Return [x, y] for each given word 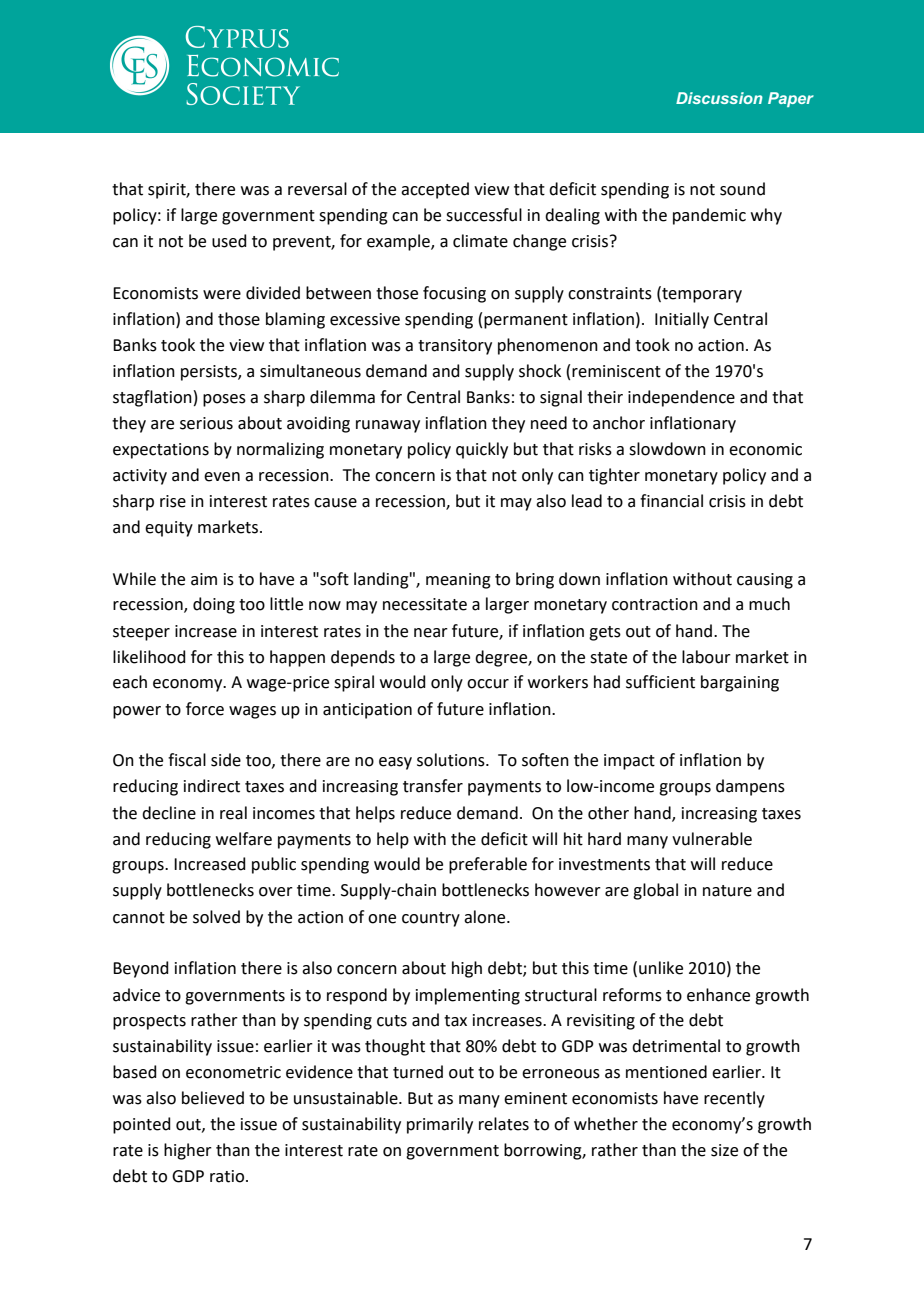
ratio [228, 1176]
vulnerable [712, 839]
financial [671, 501]
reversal [317, 189]
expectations [161, 451]
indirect [212, 786]
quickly [482, 450]
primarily [440, 1125]
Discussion [719, 98]
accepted [435, 190]
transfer [433, 786]
